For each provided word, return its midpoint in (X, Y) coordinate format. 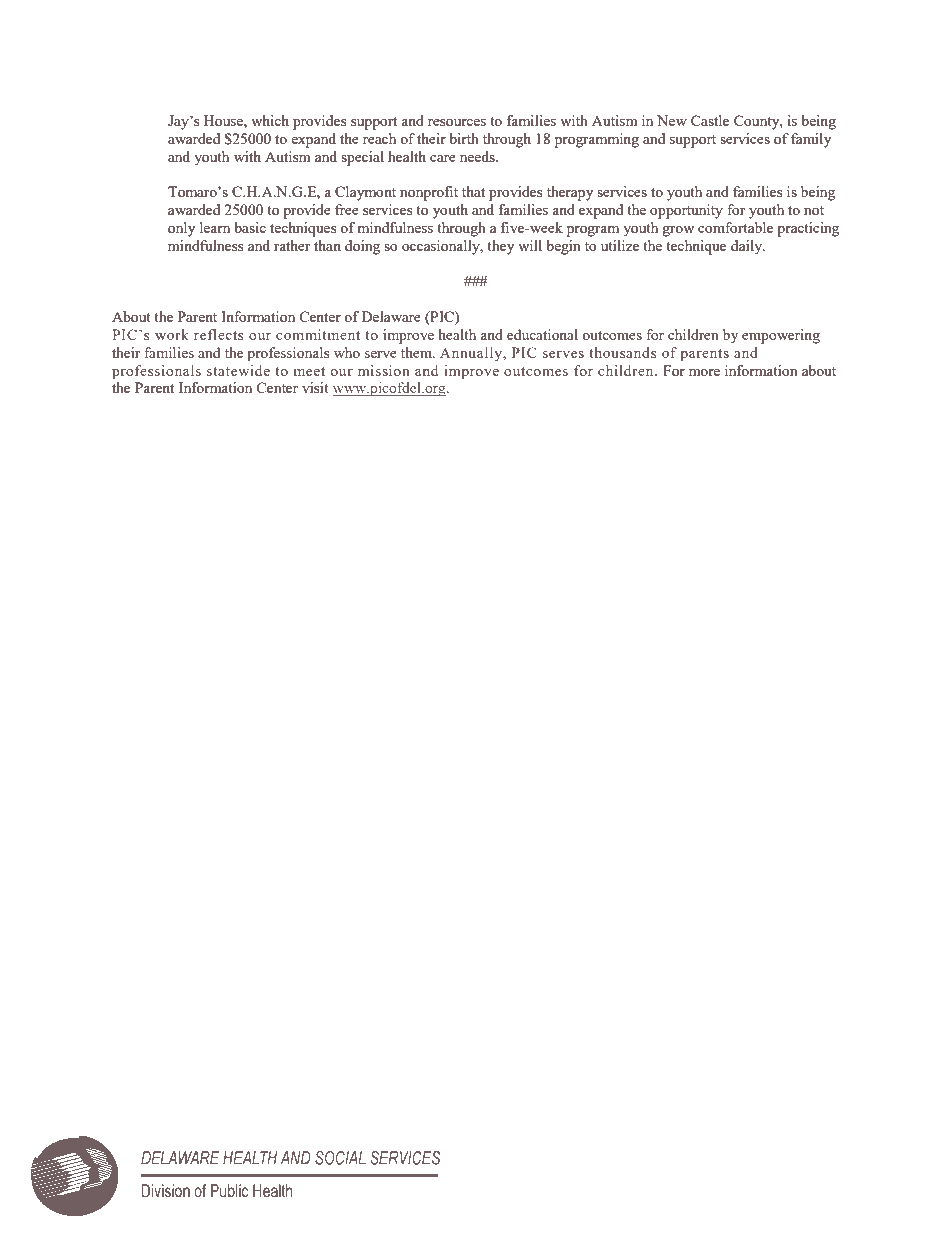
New (672, 120)
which (270, 120)
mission (384, 370)
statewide (238, 370)
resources (457, 122)
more (704, 372)
